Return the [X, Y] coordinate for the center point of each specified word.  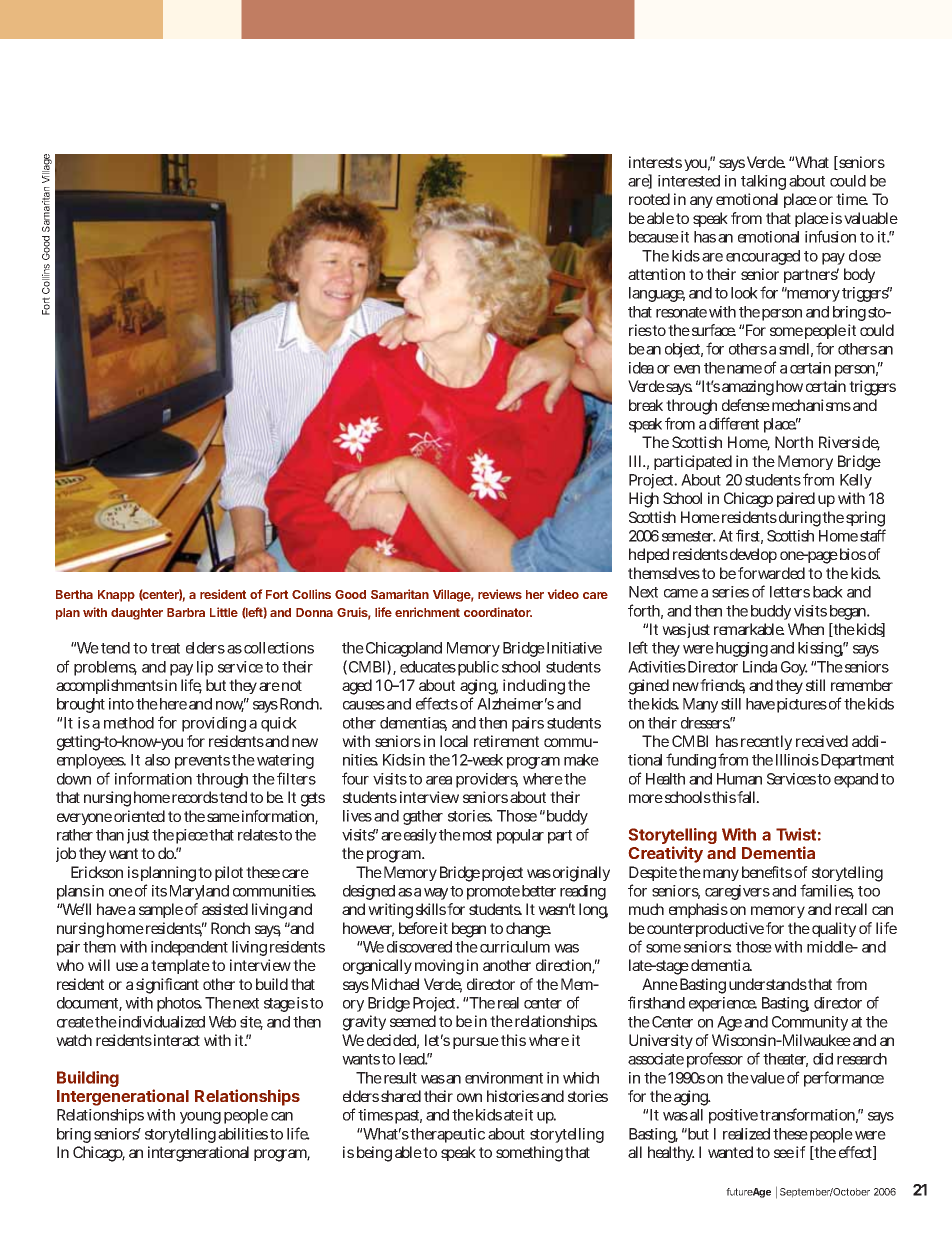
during [801, 519]
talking [763, 182]
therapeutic [447, 1135]
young [200, 1118]
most [477, 835]
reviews [500, 594]
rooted [649, 199]
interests [655, 162]
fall [748, 797]
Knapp [116, 596]
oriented [139, 816]
